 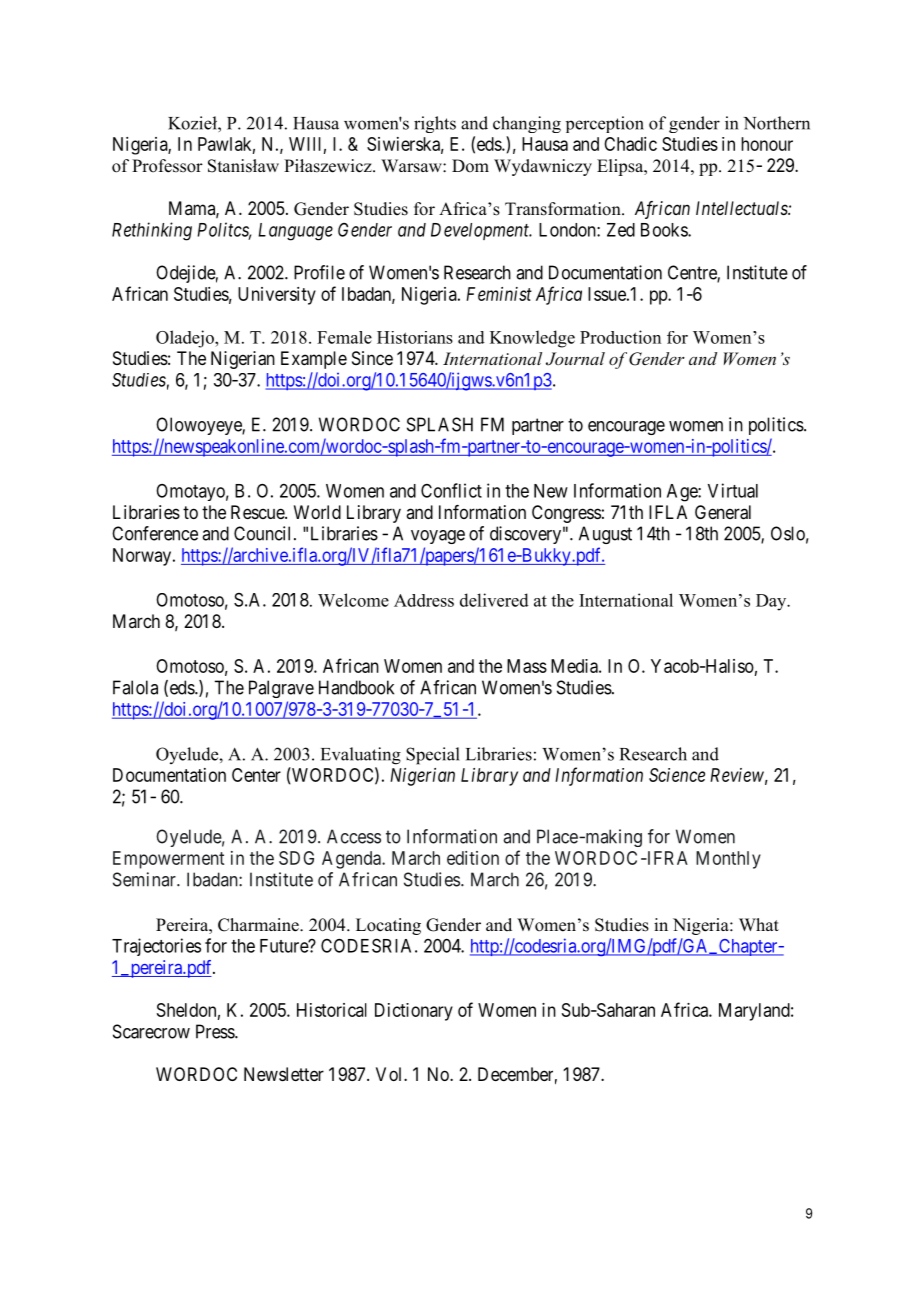 I want to click on honour, so click(x=767, y=144).
